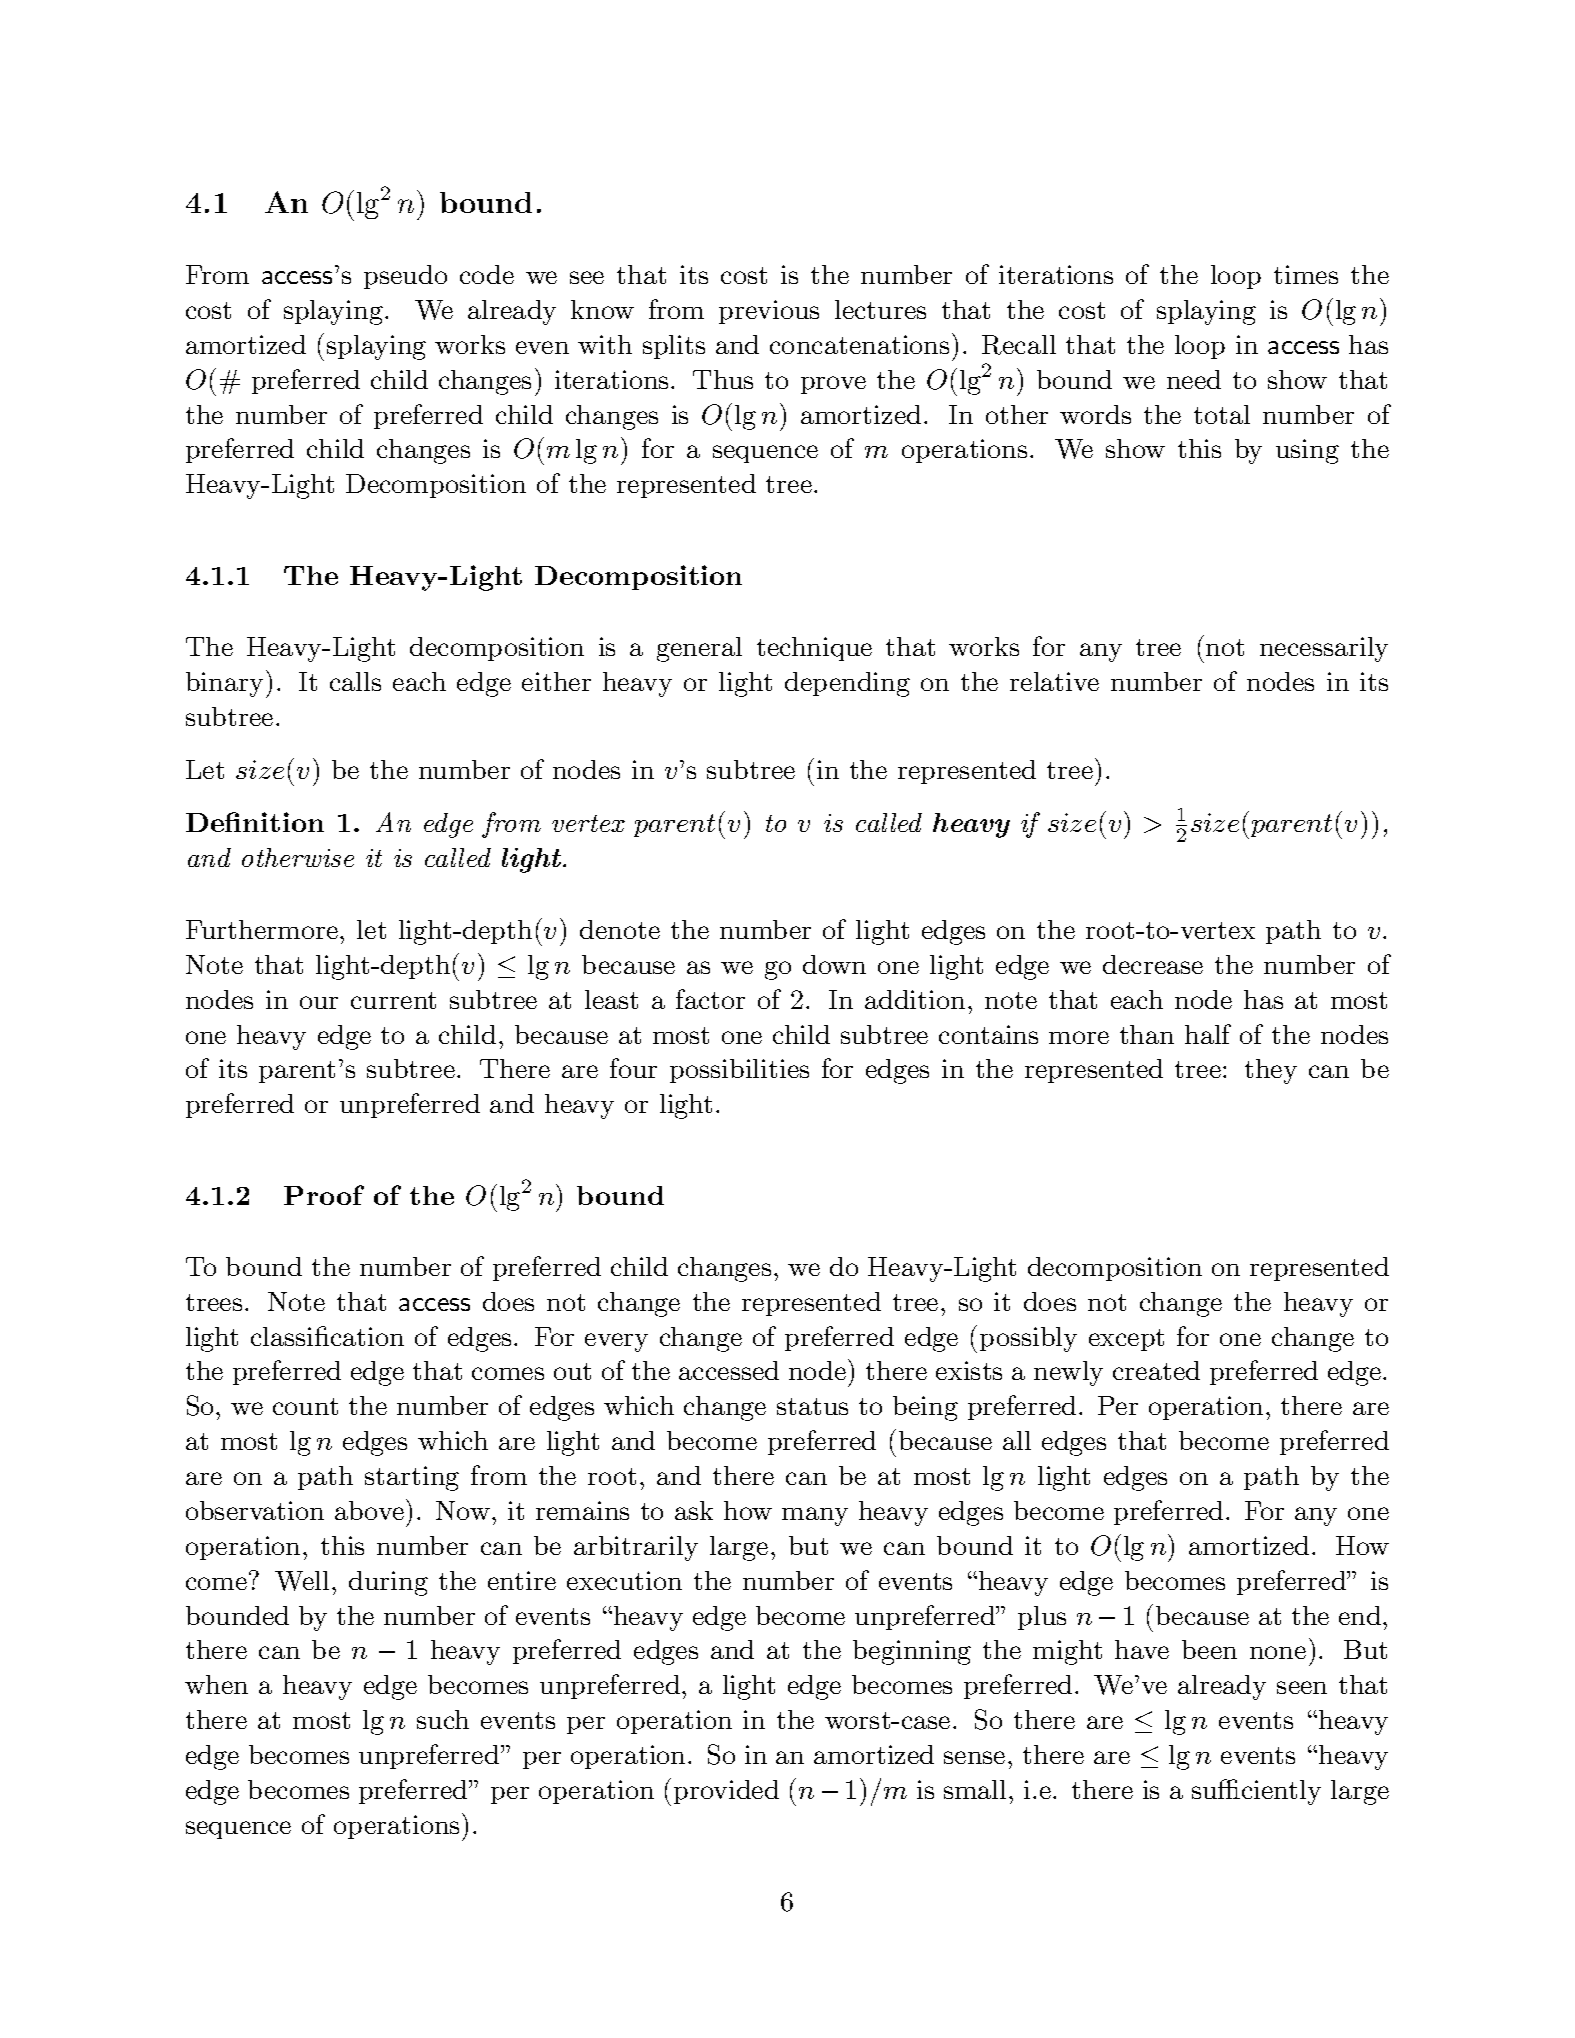 The width and height of the screenshot is (1575, 2038). Describe the element at coordinates (405, 277) in the screenshot. I see `pseudo` at that location.
